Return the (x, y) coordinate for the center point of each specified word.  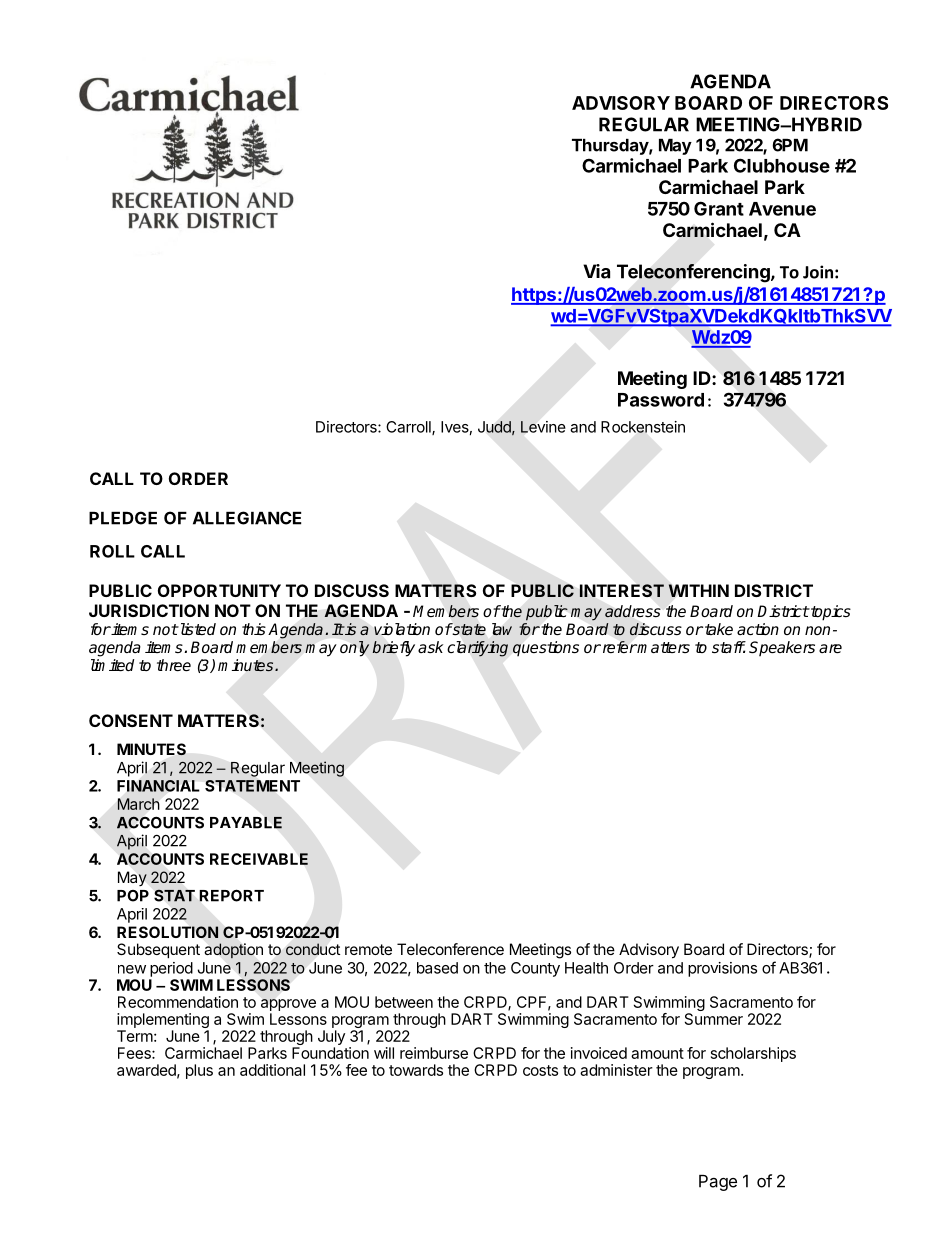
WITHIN (698, 590)
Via (596, 271)
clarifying (478, 649)
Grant (719, 208)
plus (199, 1071)
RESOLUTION (168, 932)
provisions (722, 969)
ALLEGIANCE (247, 518)
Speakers (782, 648)
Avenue (782, 209)
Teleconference (450, 949)
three (174, 665)
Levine (543, 427)
